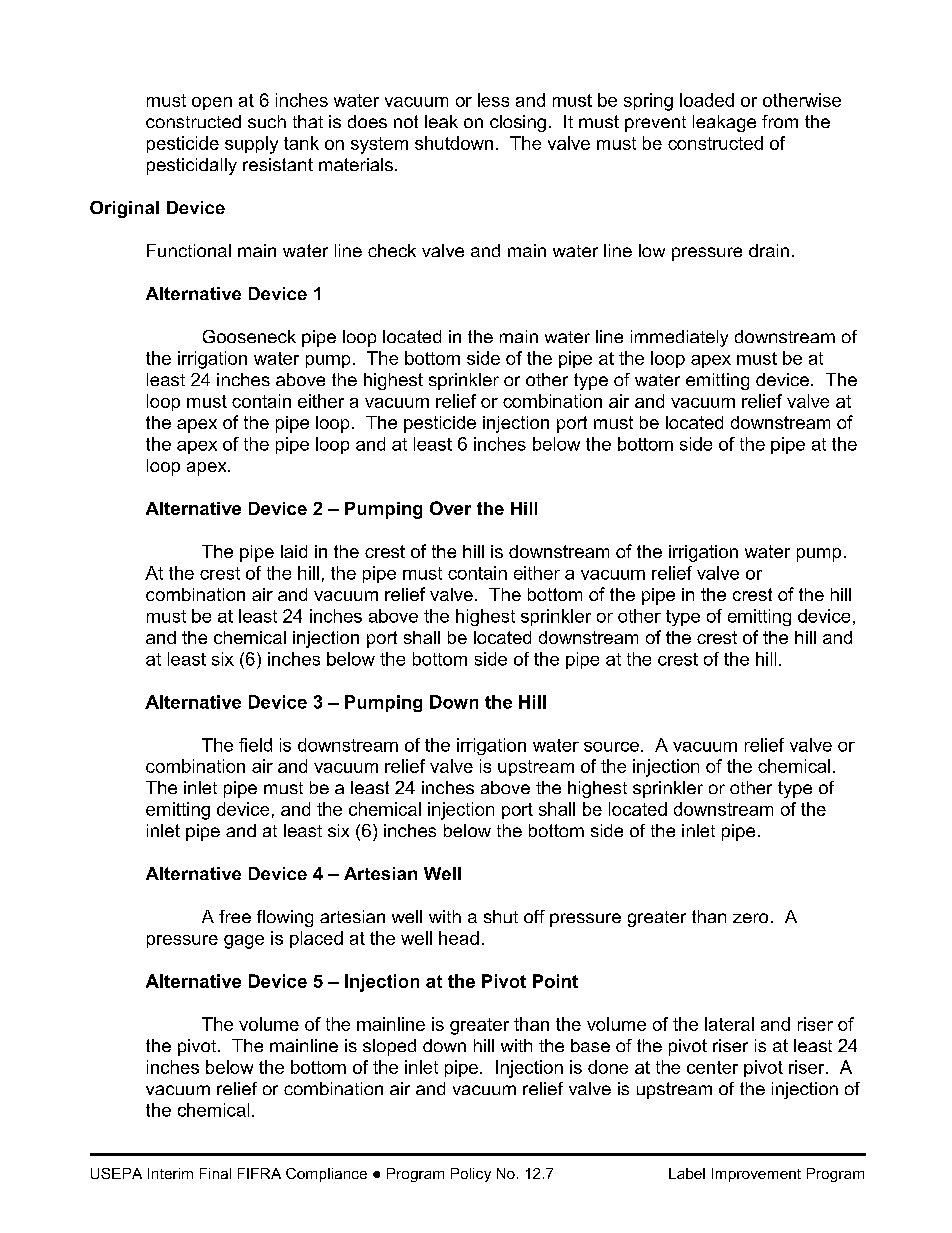  I want to click on loaded, so click(707, 100).
